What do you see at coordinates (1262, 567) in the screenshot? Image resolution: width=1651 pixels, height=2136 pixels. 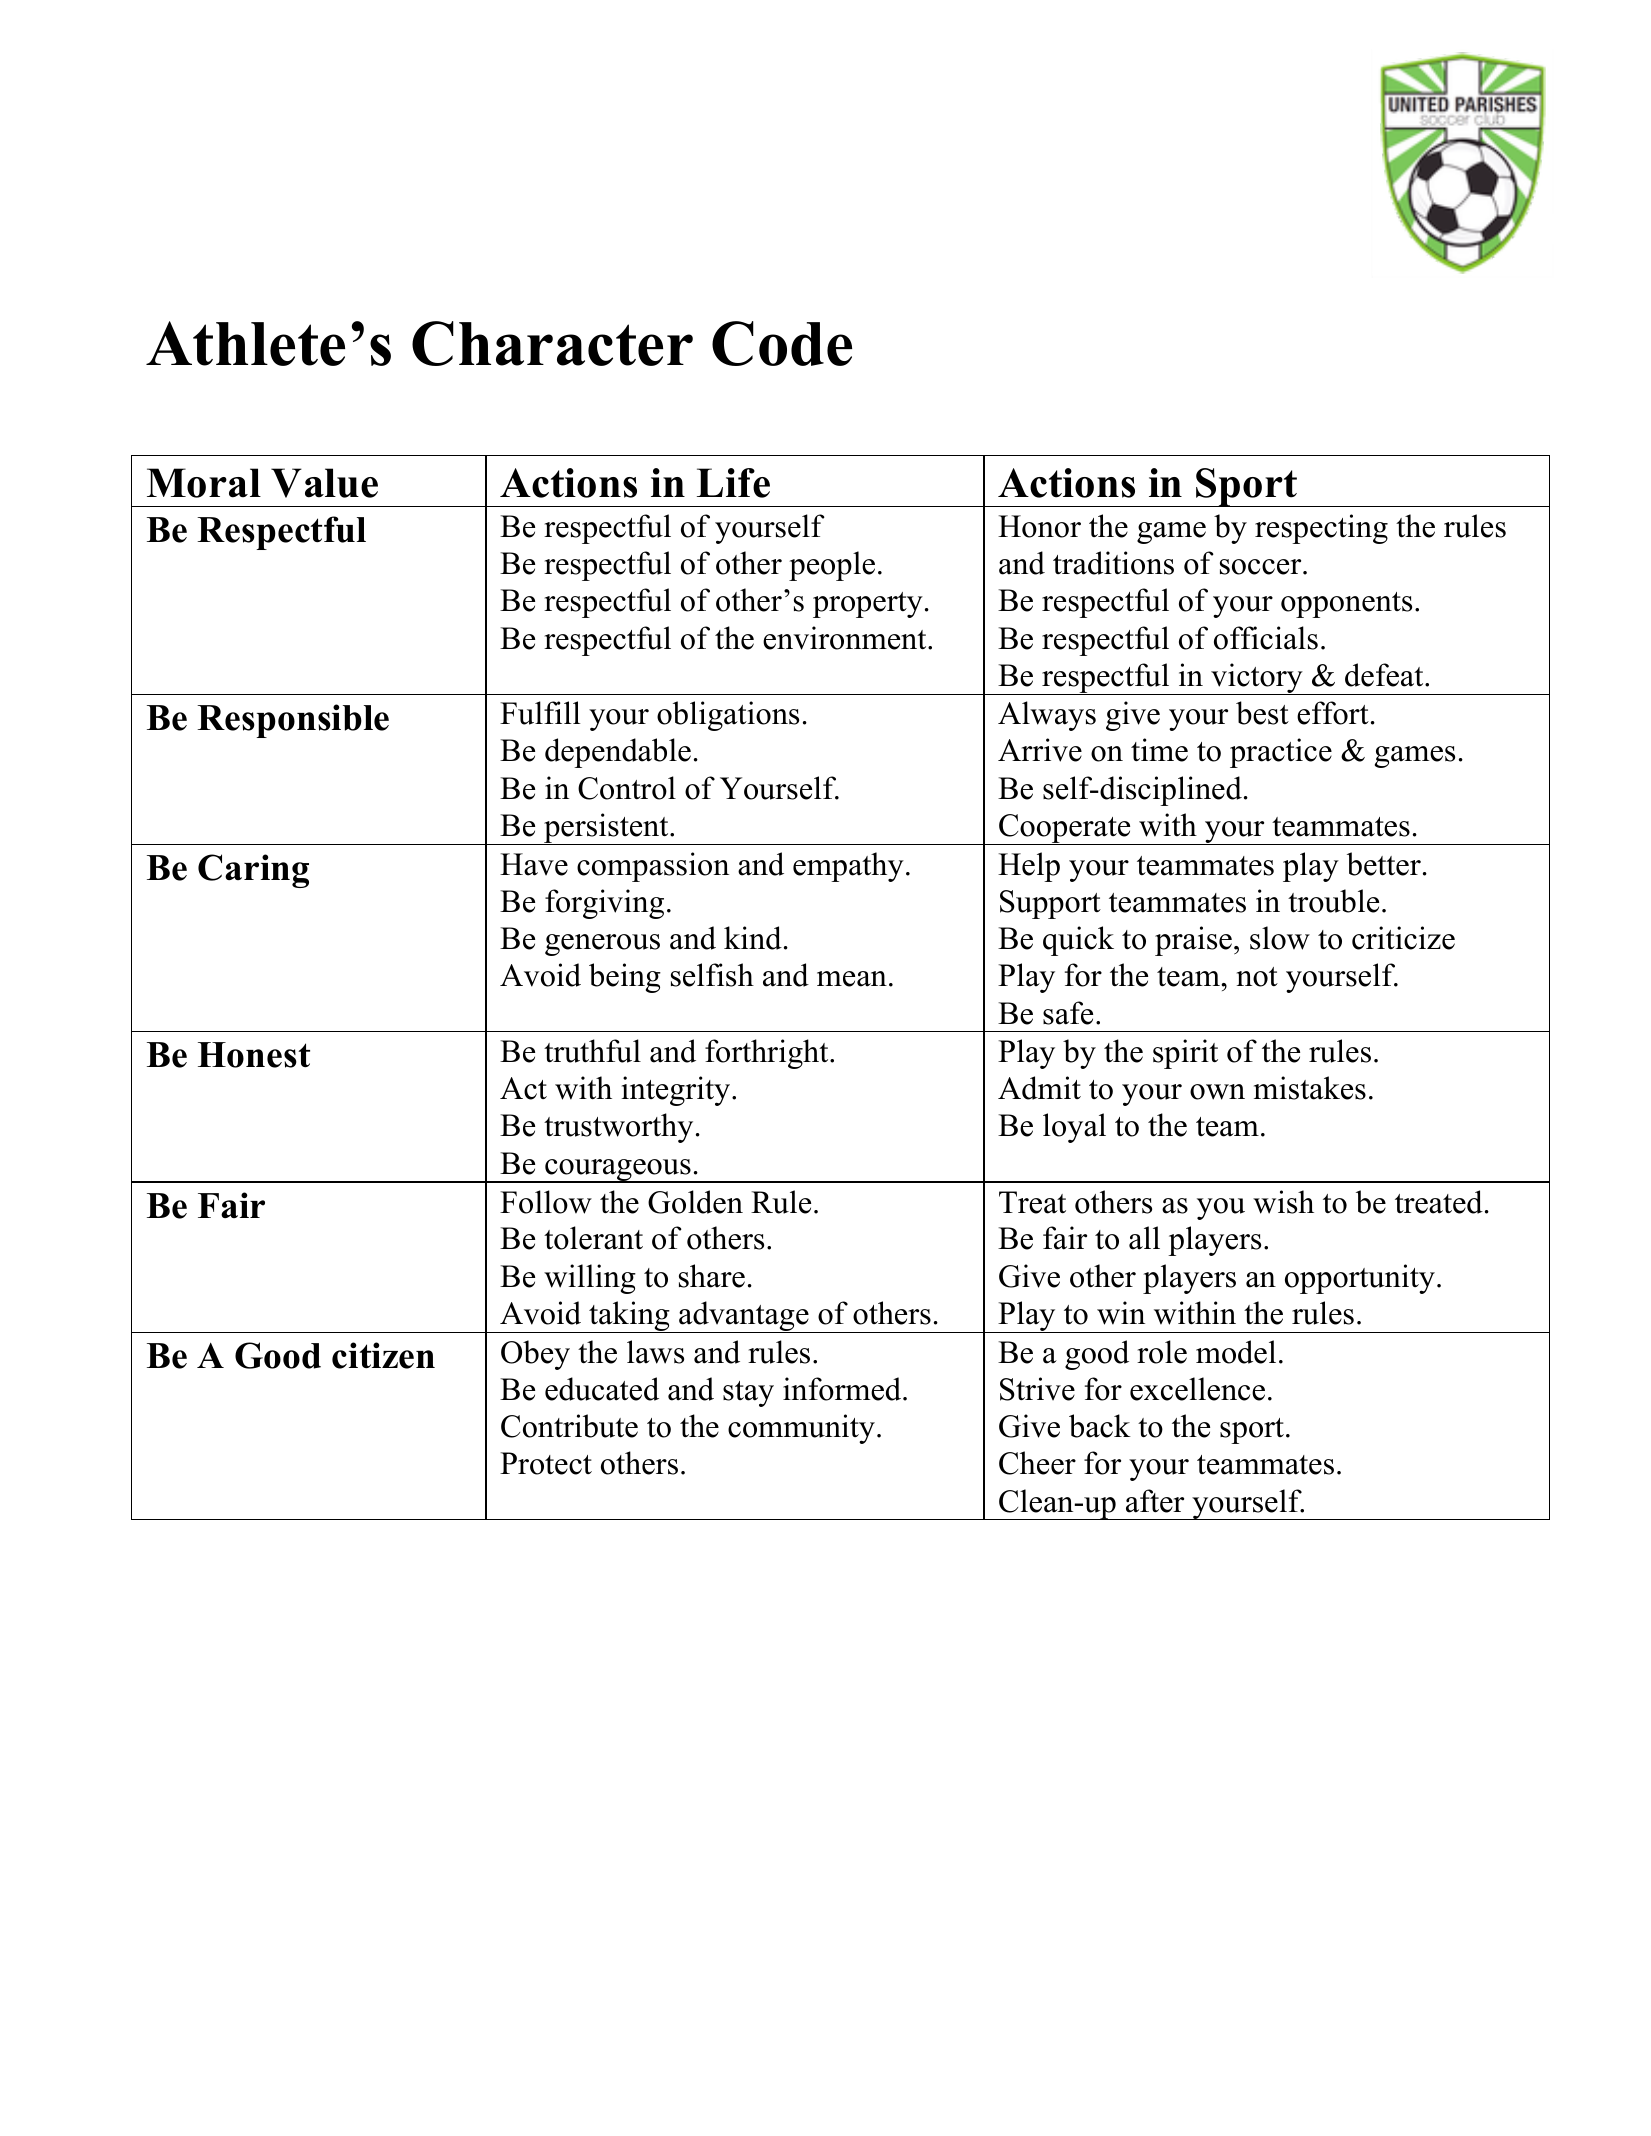 I see `soccer` at bounding box center [1262, 567].
